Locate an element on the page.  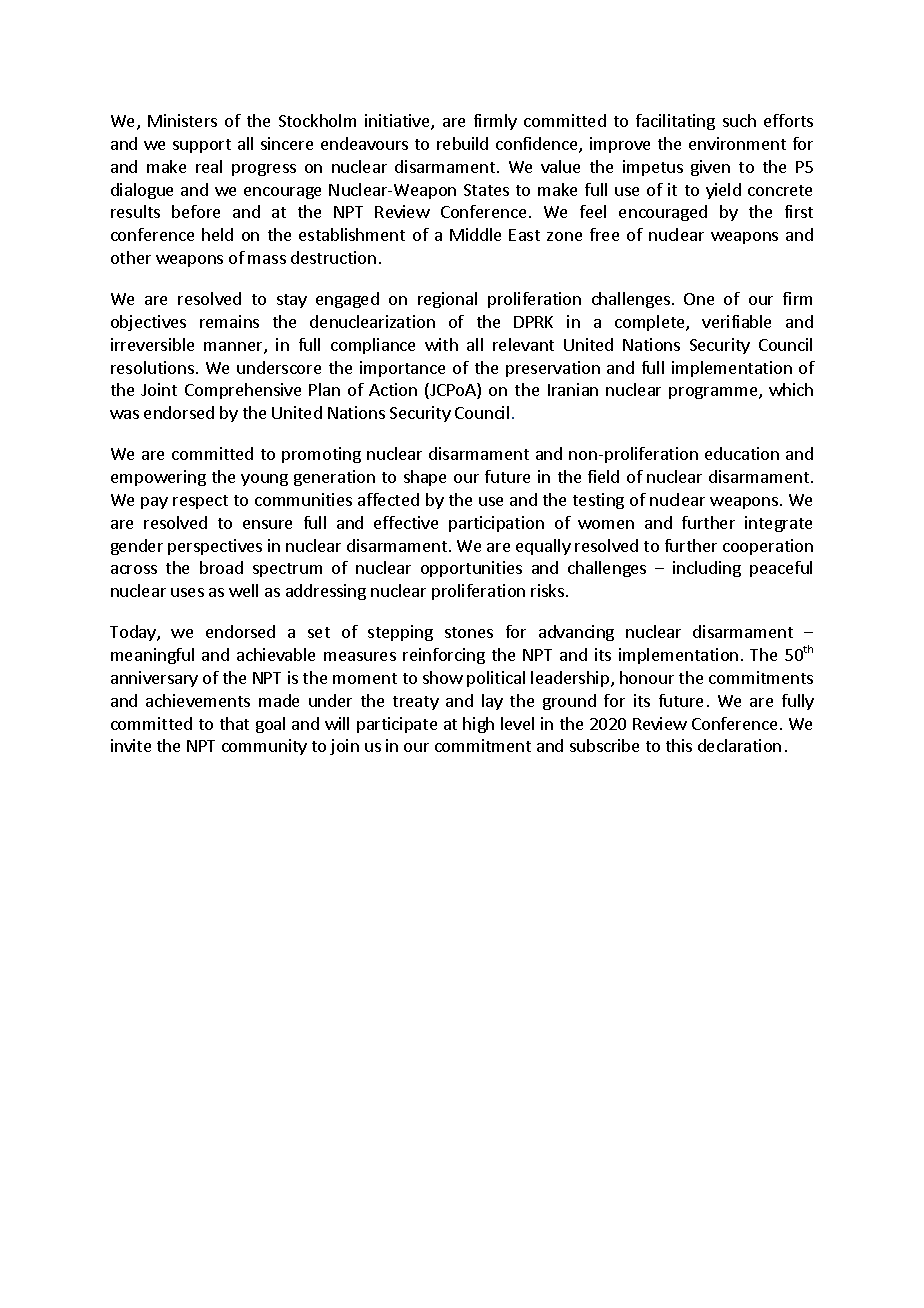
that is located at coordinates (234, 723).
